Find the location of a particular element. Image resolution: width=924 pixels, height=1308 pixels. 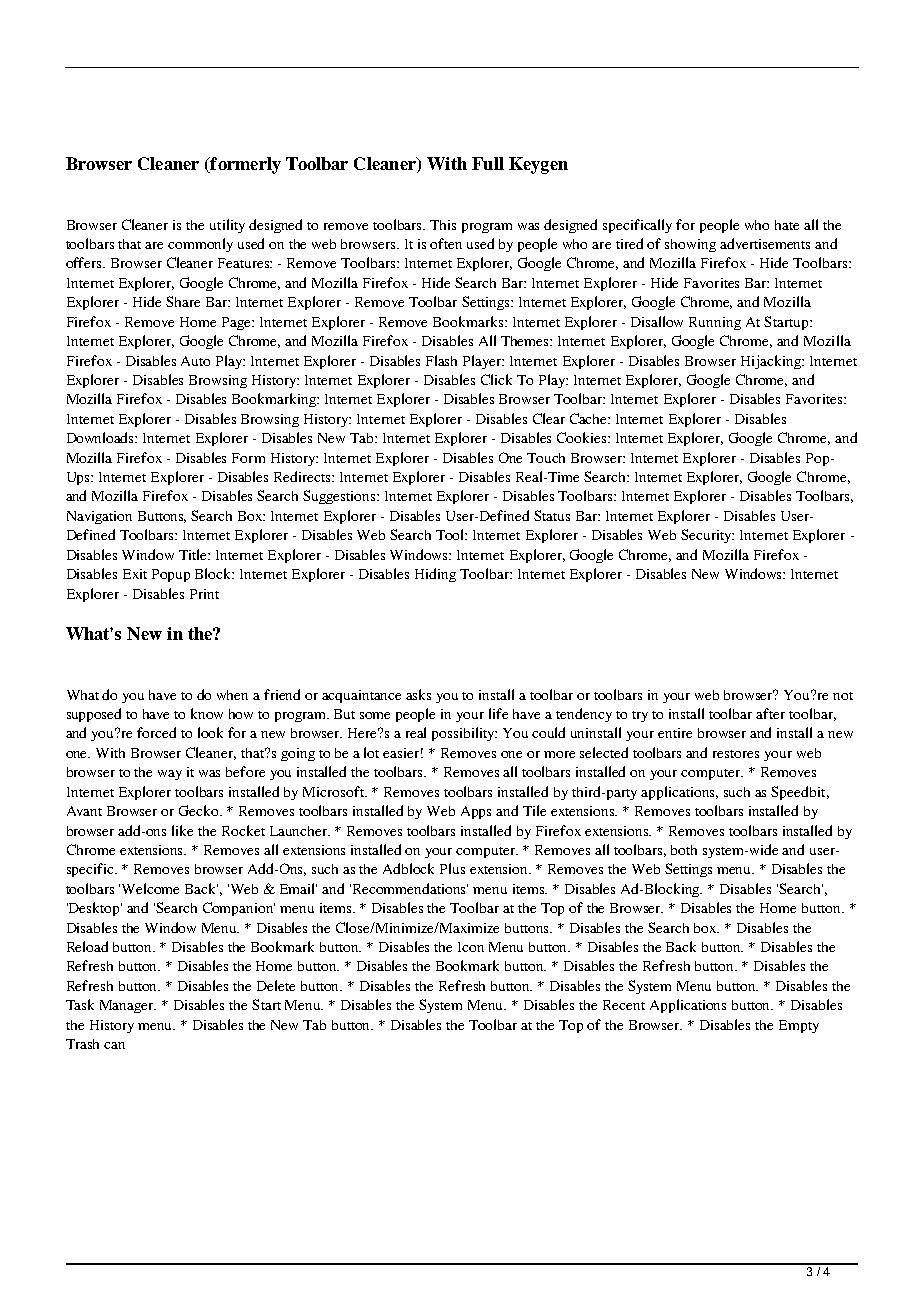

Hiding is located at coordinates (435, 575).
